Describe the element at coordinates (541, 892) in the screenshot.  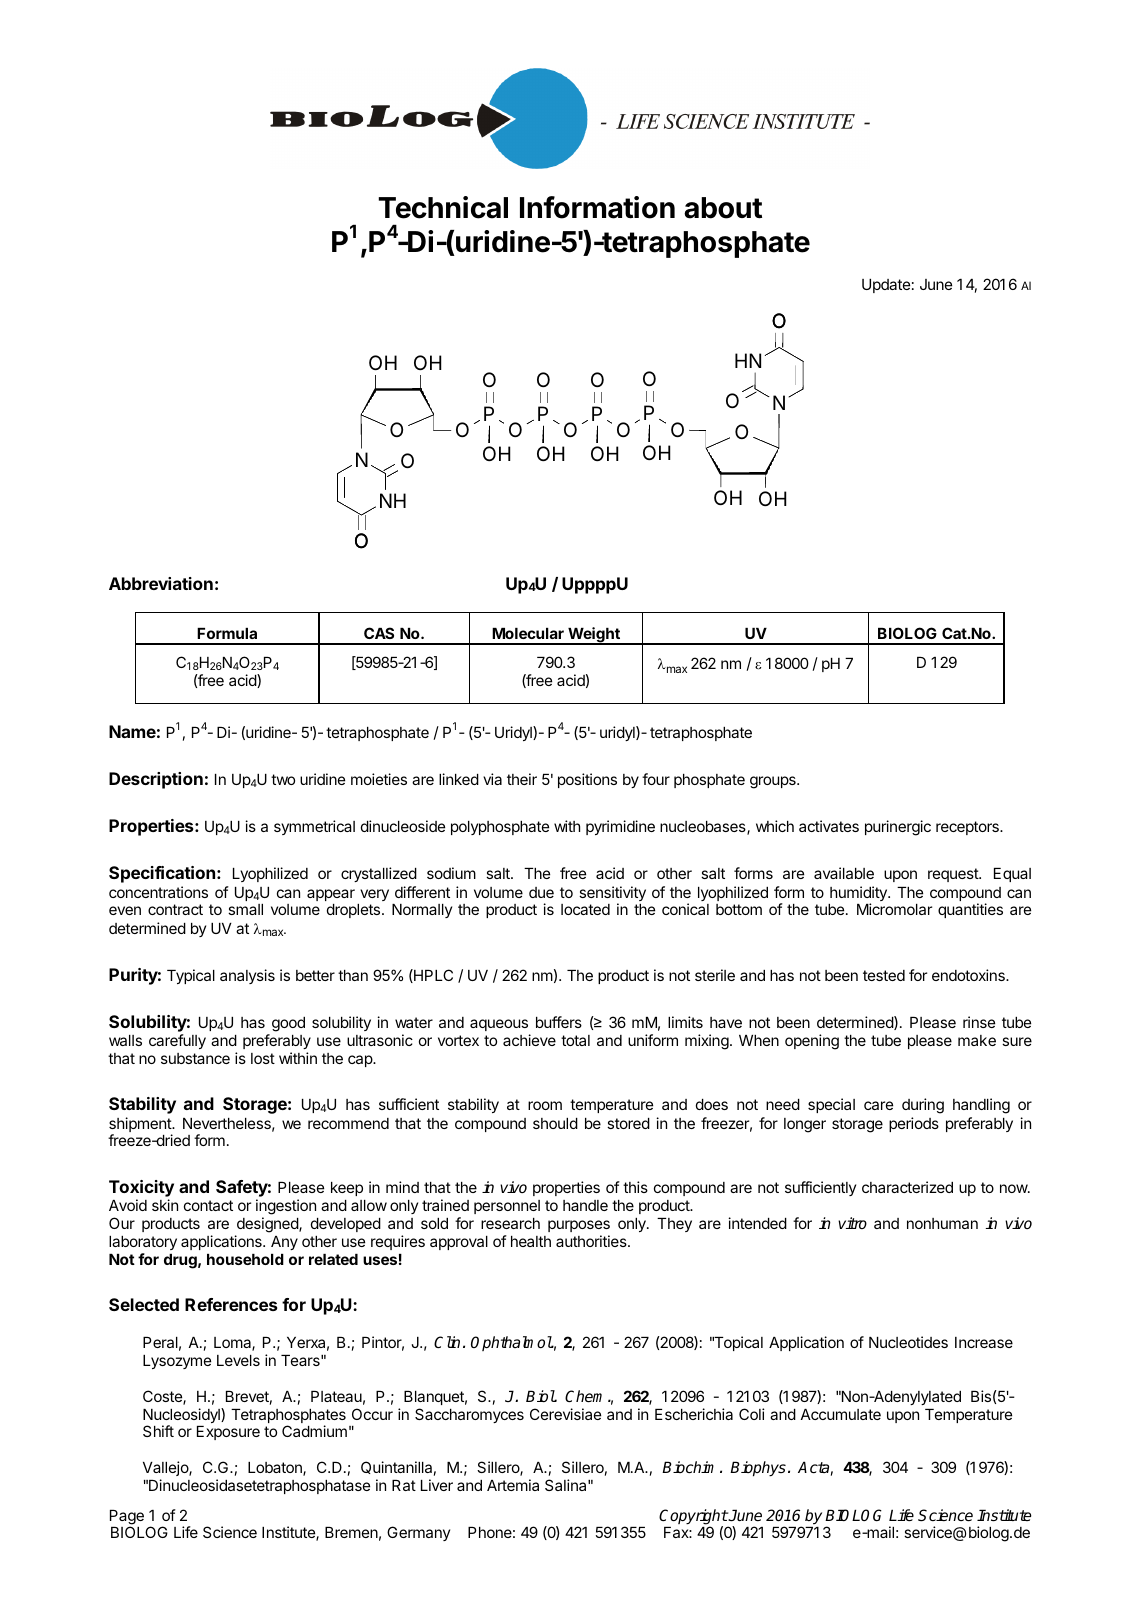
I see `due` at that location.
